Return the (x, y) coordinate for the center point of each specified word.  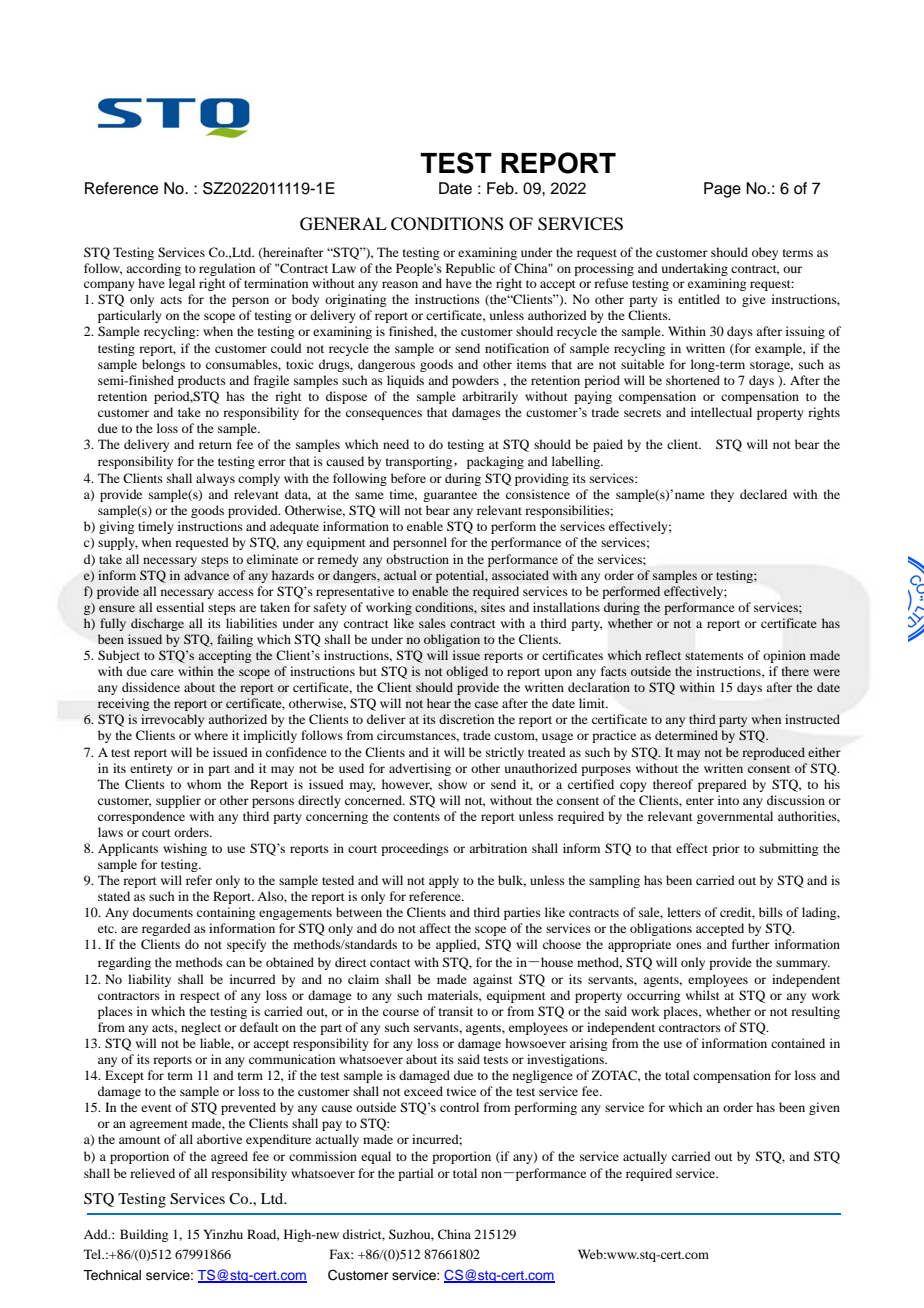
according (153, 269)
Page (722, 190)
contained (798, 1043)
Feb (501, 188)
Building (144, 1235)
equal (376, 1157)
